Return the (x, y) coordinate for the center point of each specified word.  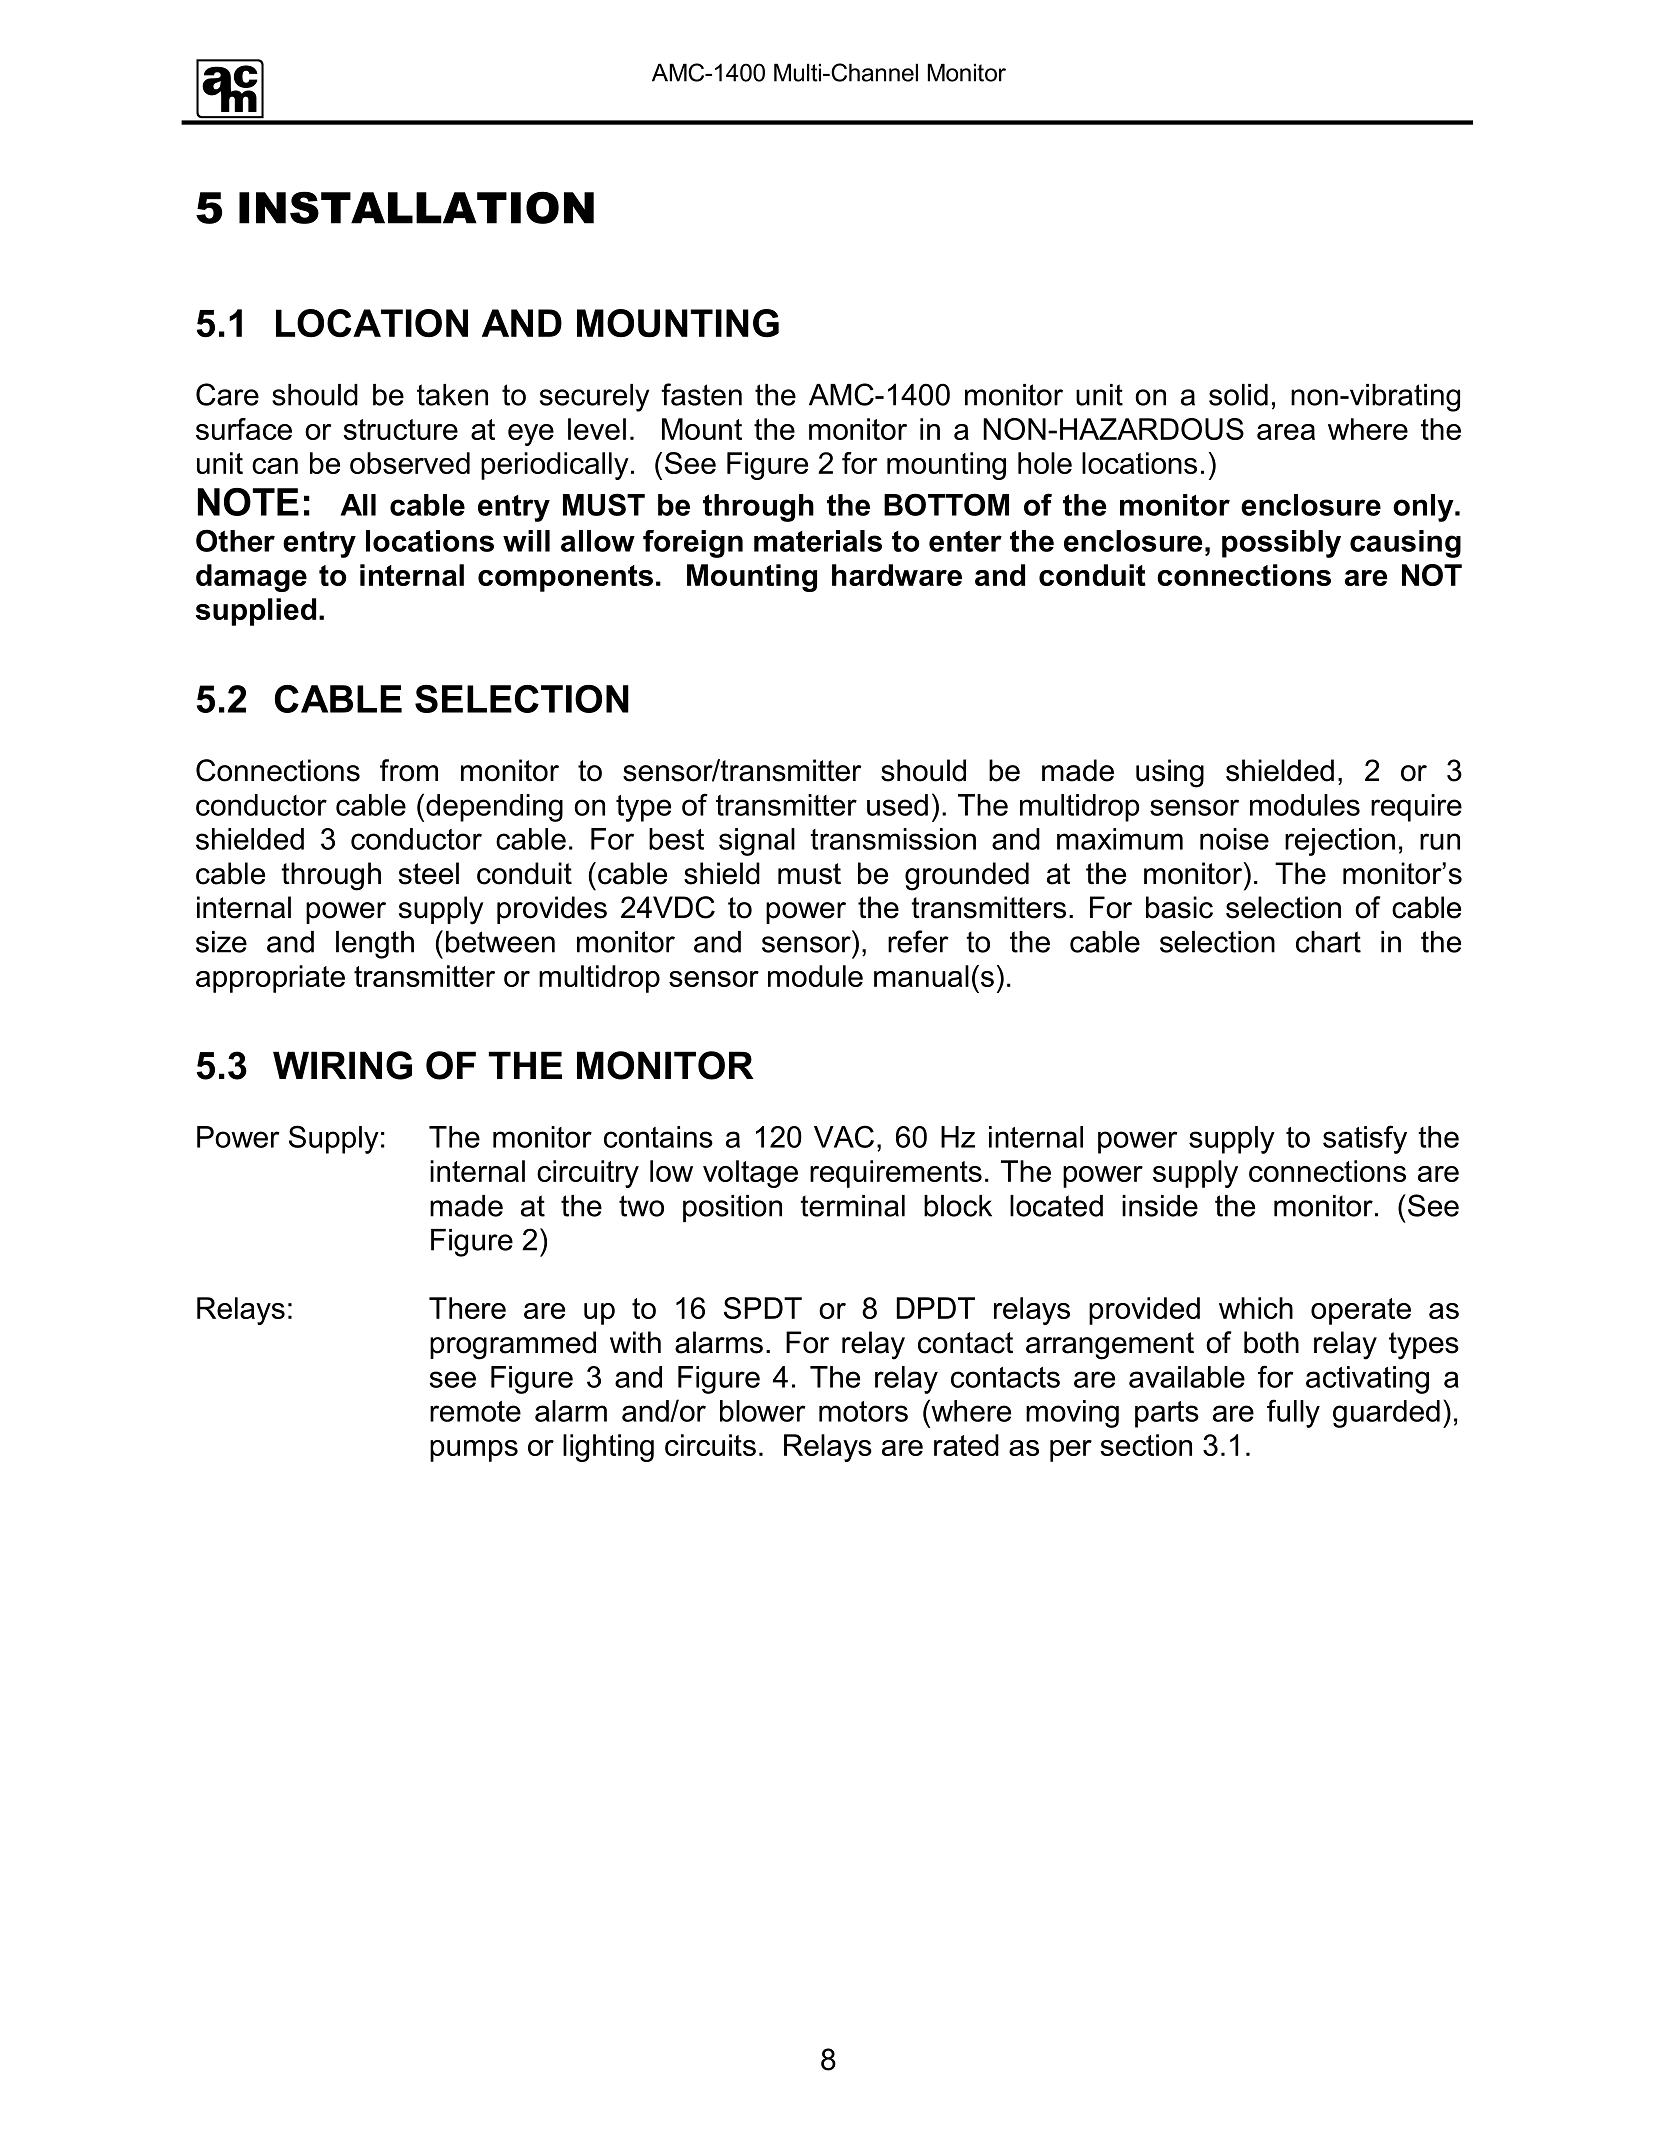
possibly (1281, 544)
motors (863, 1411)
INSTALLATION (416, 207)
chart (1328, 942)
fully (1293, 1413)
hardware (897, 575)
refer (918, 941)
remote (475, 1411)
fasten (701, 394)
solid (1238, 395)
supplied (256, 612)
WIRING (342, 1065)
